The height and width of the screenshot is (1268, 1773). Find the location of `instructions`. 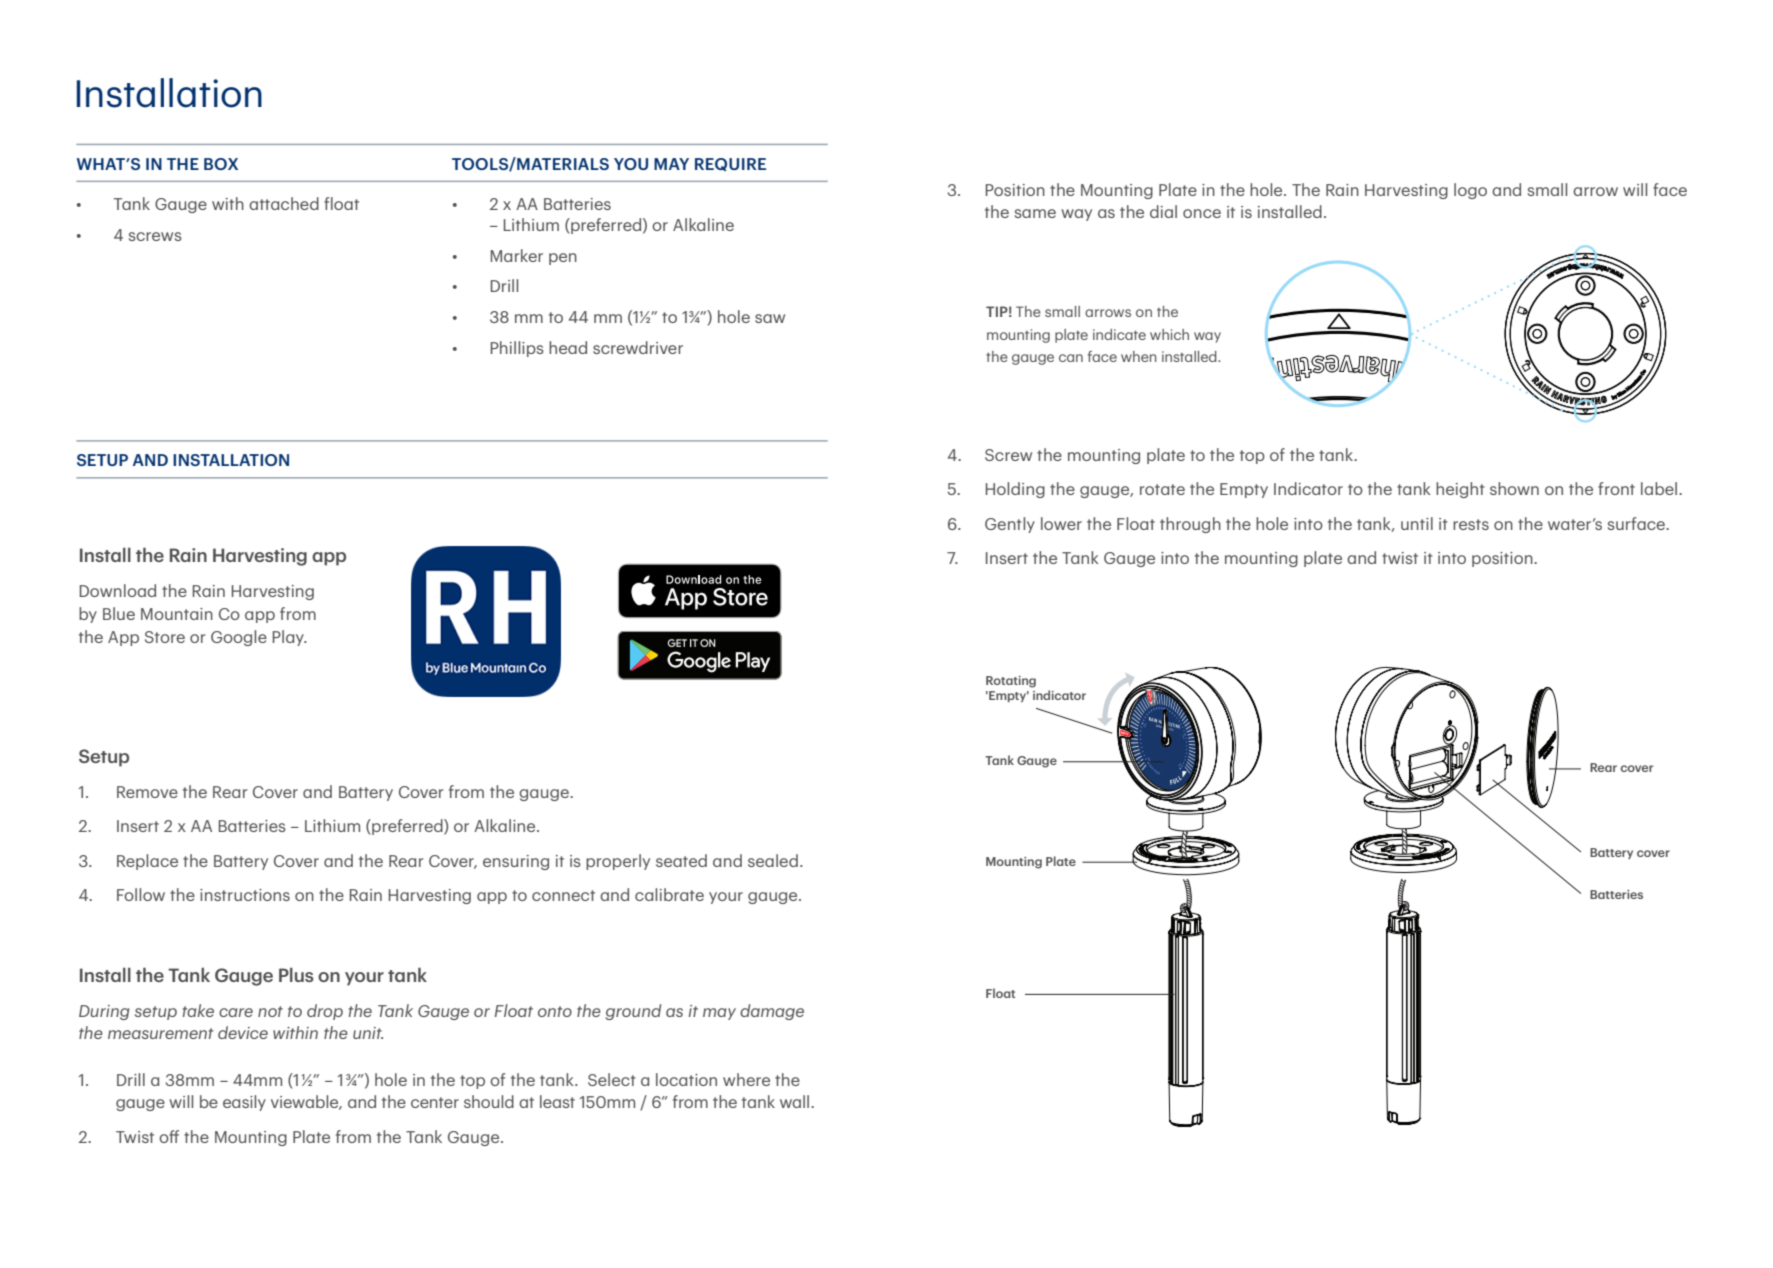

instructions is located at coordinates (245, 895).
